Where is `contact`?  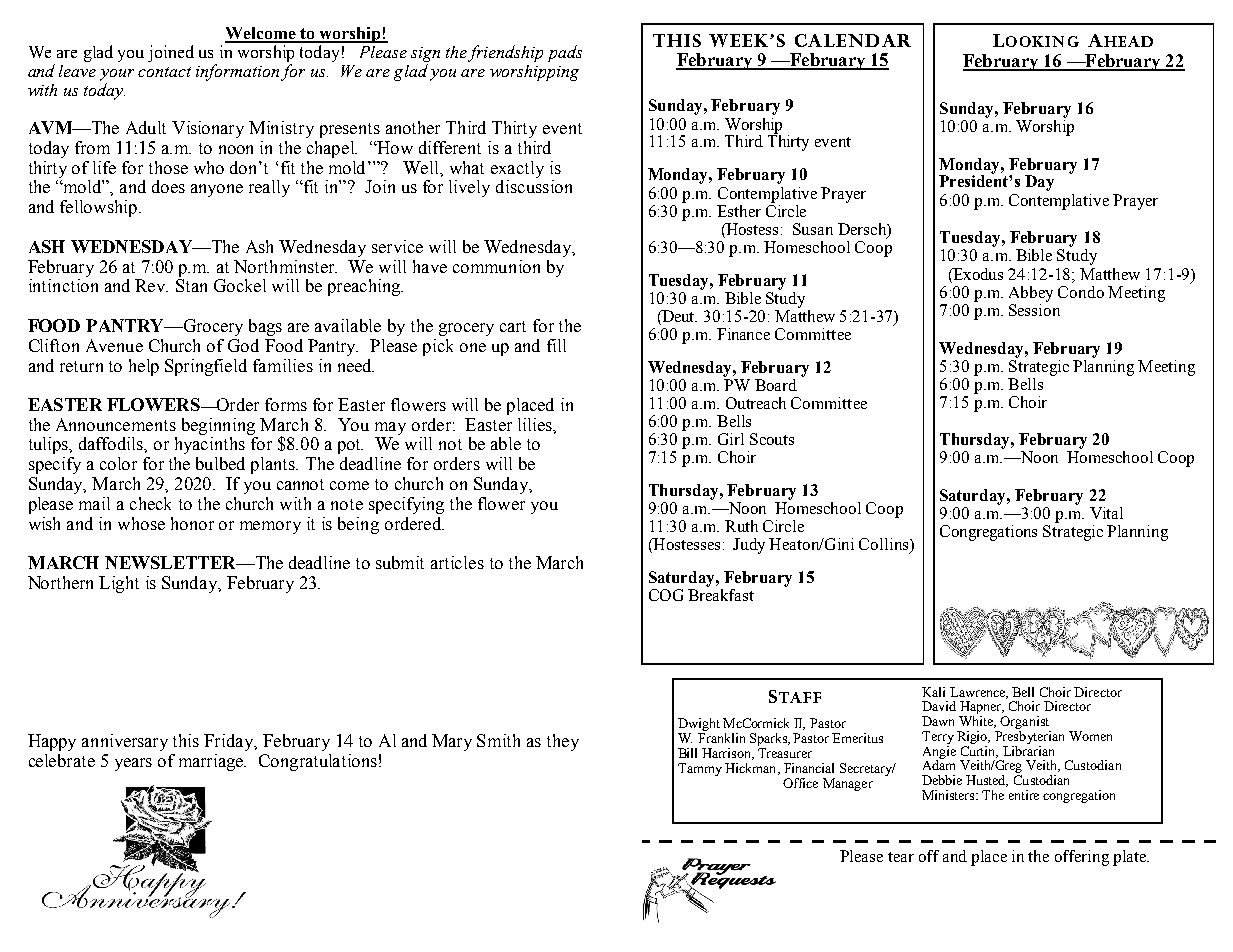 contact is located at coordinates (164, 72).
